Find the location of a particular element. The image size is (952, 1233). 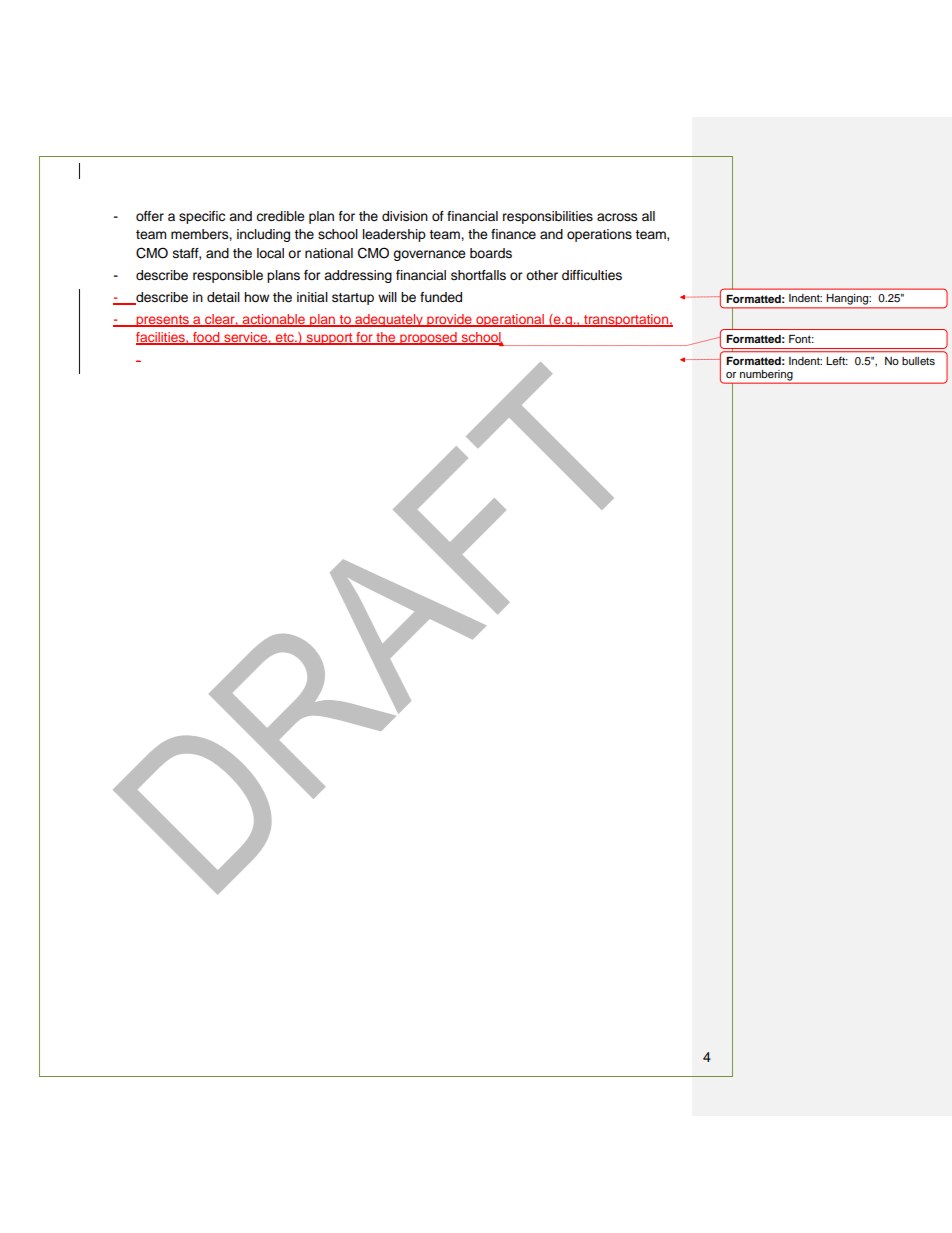

food is located at coordinates (206, 338).
